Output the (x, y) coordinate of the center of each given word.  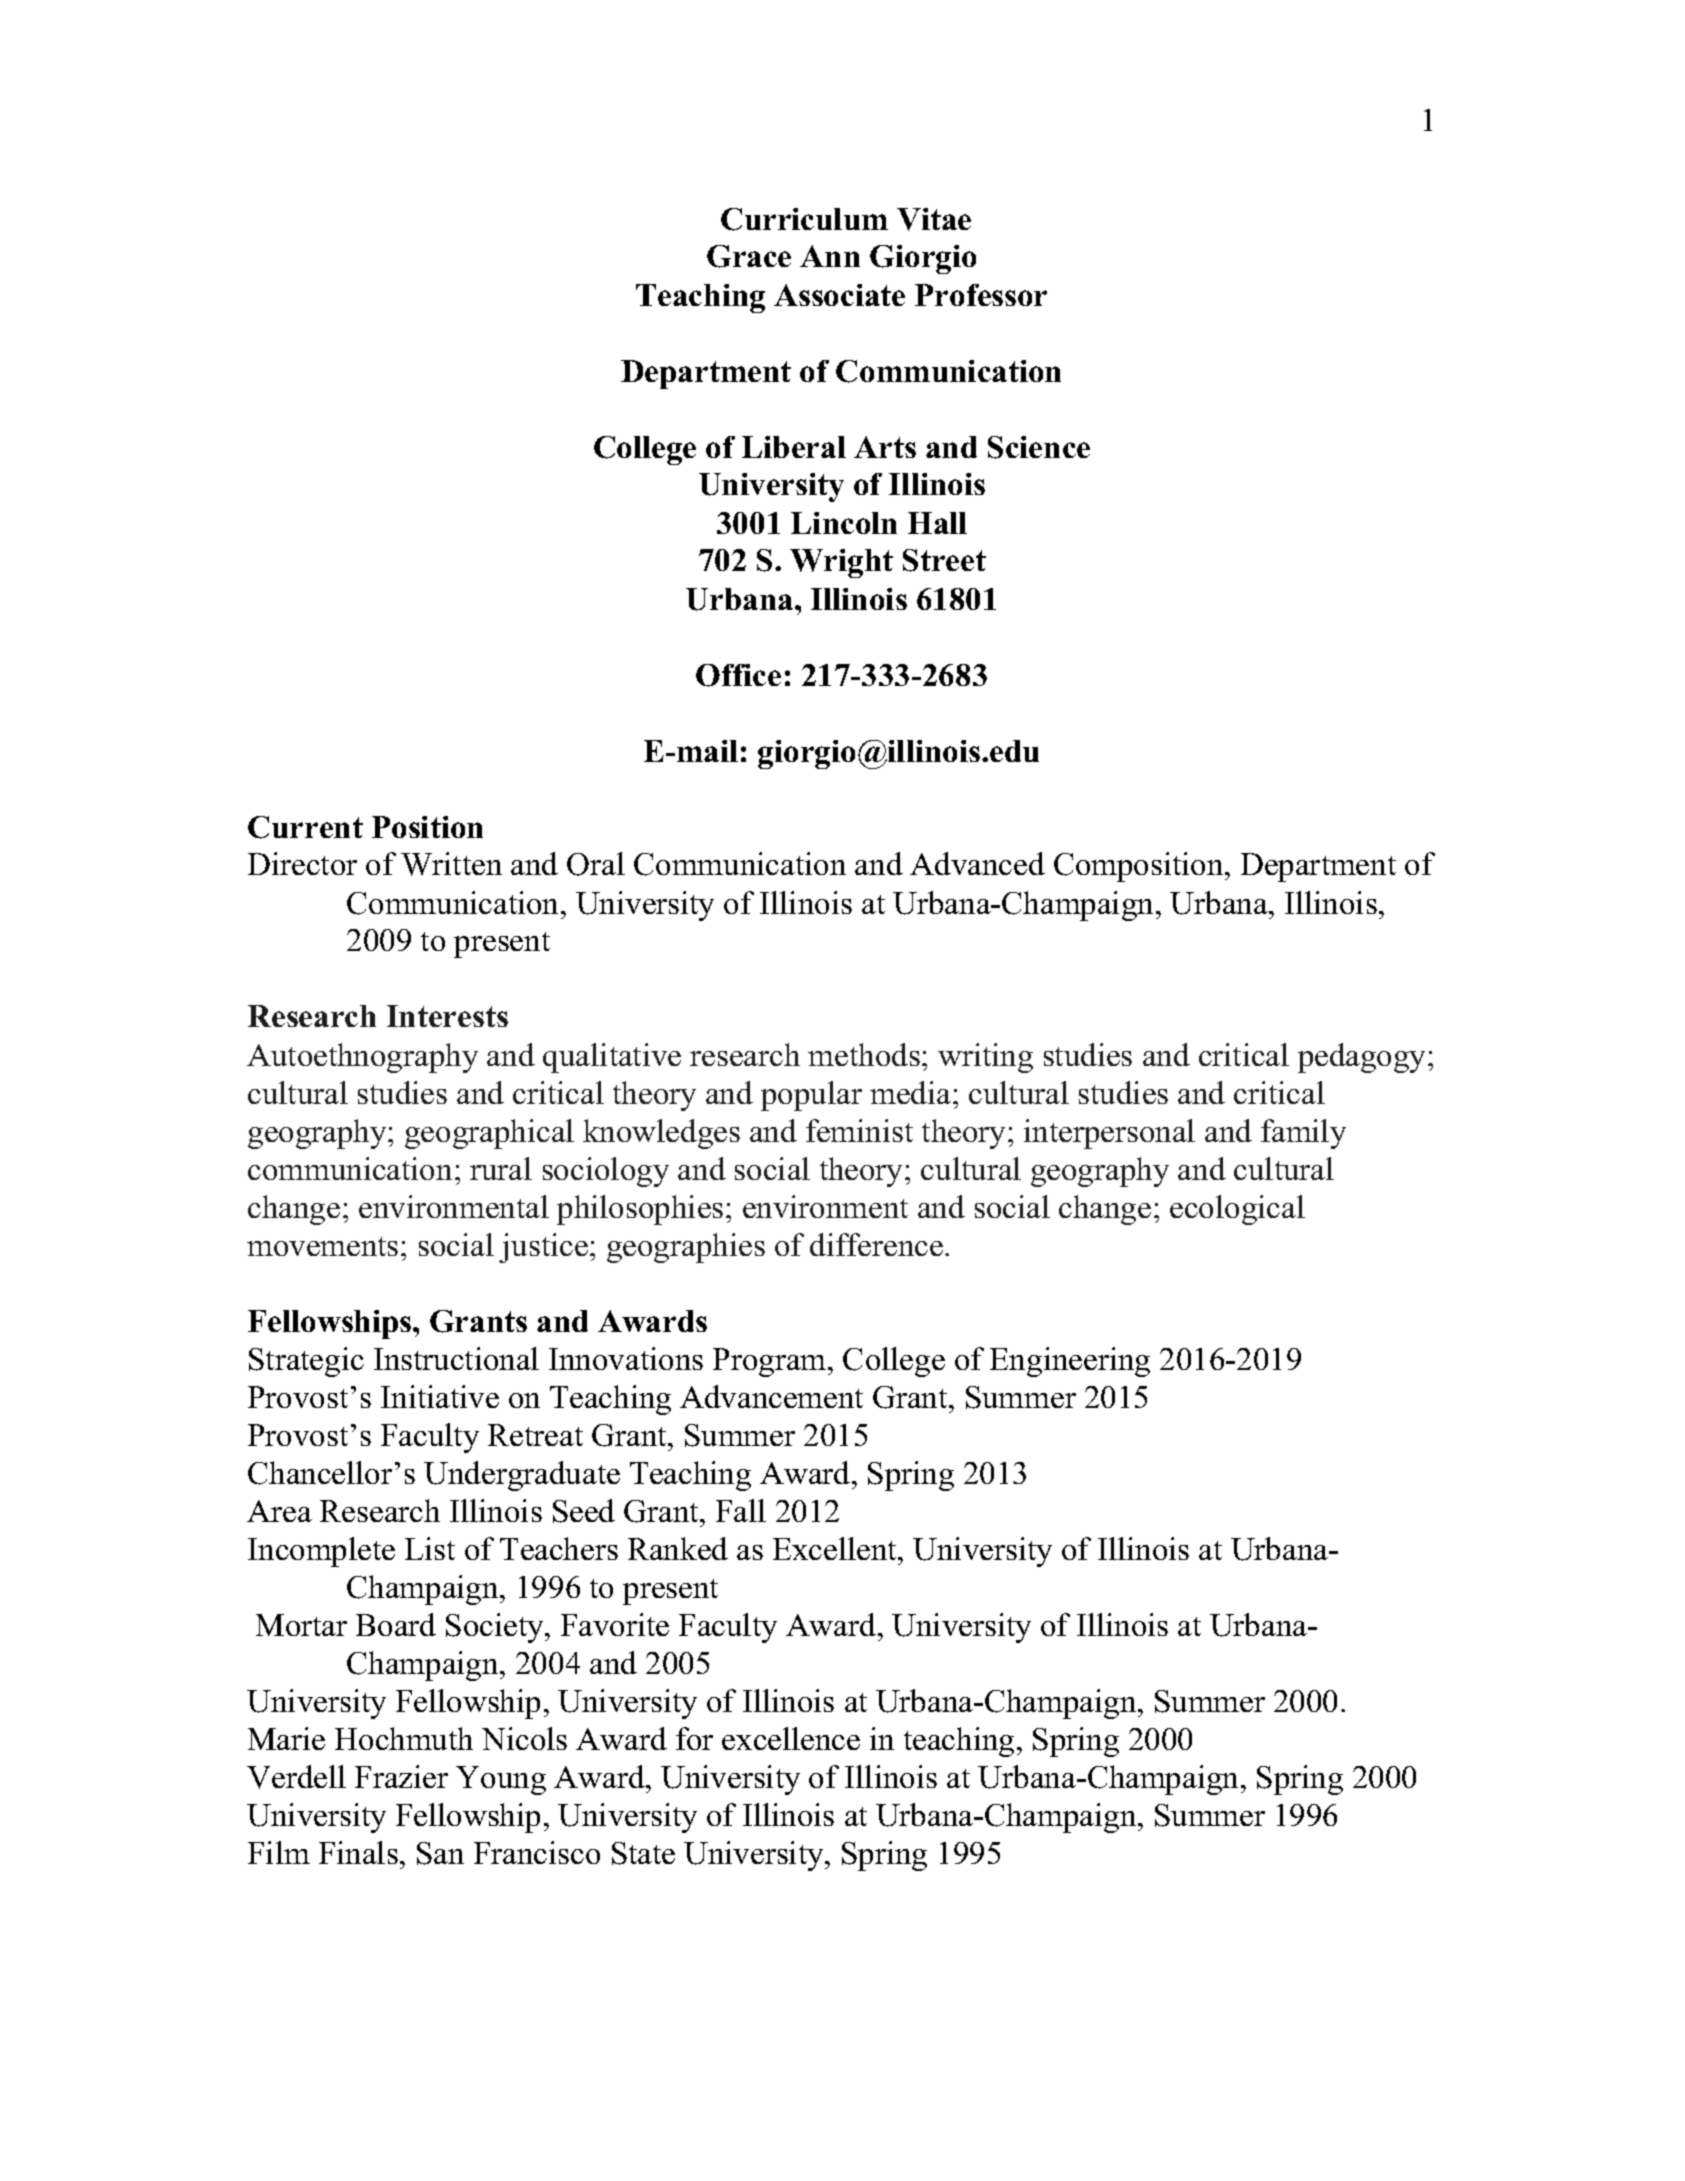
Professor (981, 295)
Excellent (836, 1548)
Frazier (401, 1776)
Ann (830, 256)
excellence (791, 1738)
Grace (749, 256)
